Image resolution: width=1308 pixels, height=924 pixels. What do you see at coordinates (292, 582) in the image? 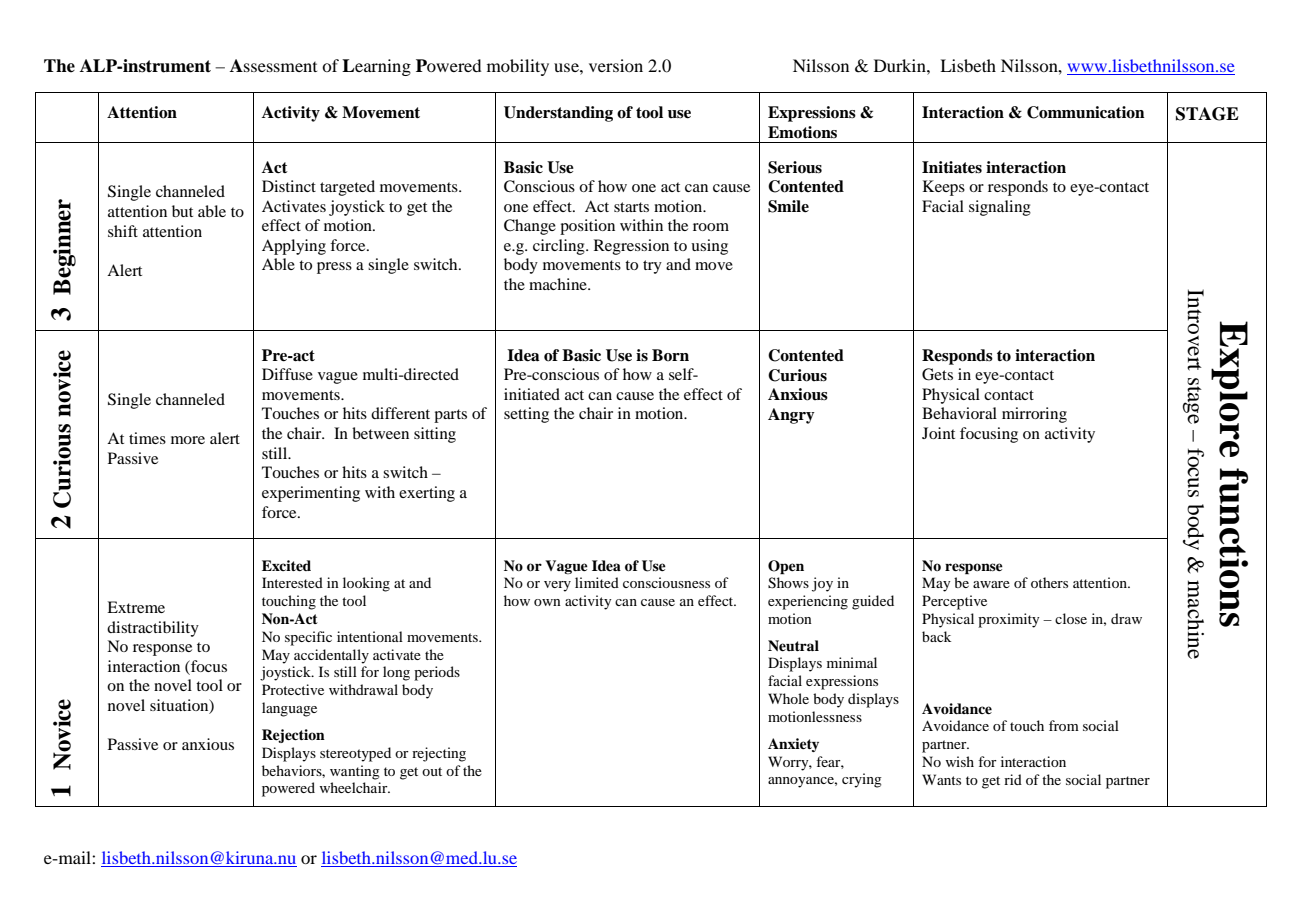
I see `Interested` at bounding box center [292, 582].
